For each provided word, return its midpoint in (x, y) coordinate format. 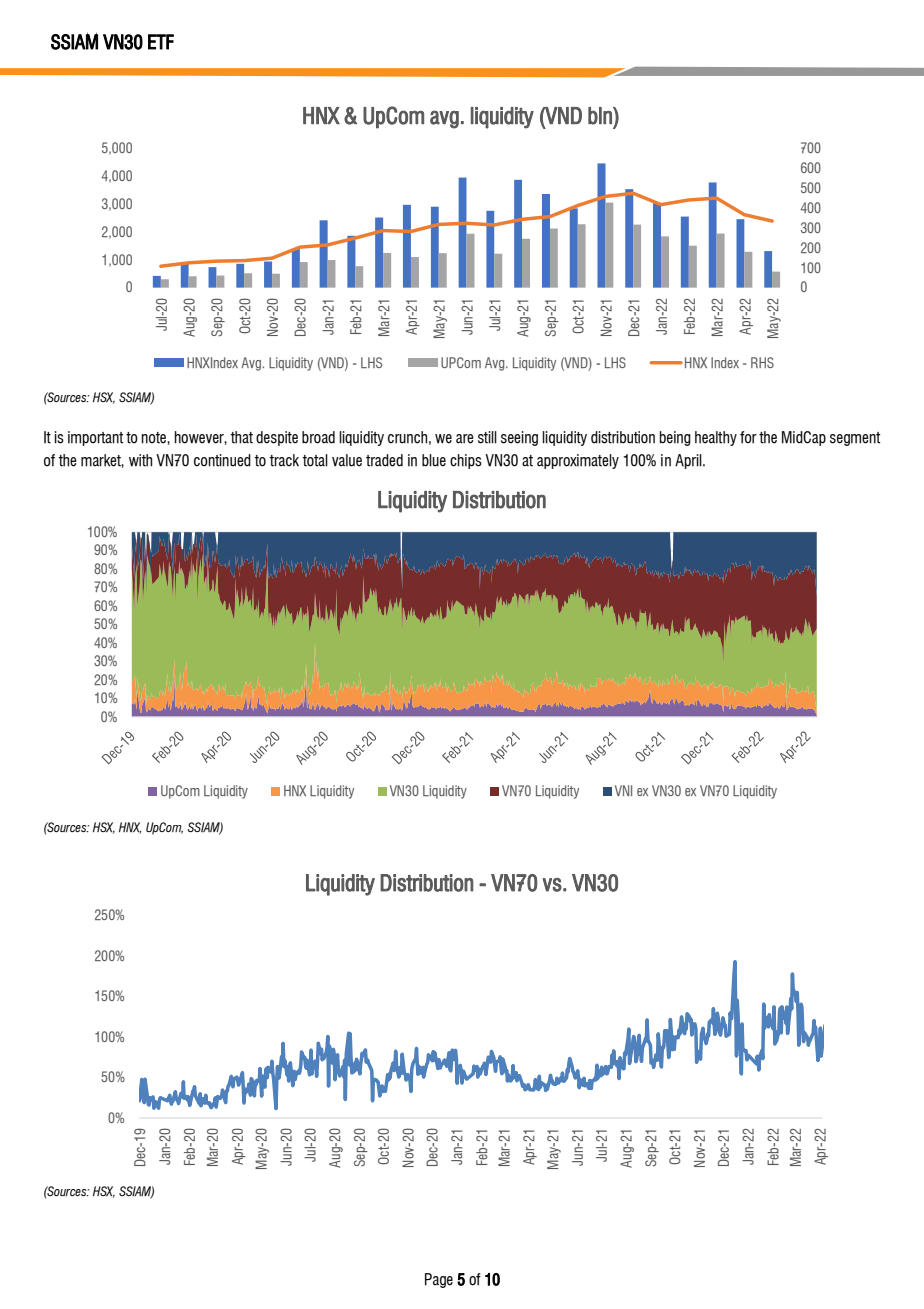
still (487, 437)
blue (434, 460)
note (154, 438)
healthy (716, 438)
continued (222, 460)
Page (439, 1280)
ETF (161, 42)
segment (855, 439)
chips (466, 461)
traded (384, 460)
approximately (578, 461)
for (748, 437)
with (140, 460)
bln (601, 116)
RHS (762, 362)
